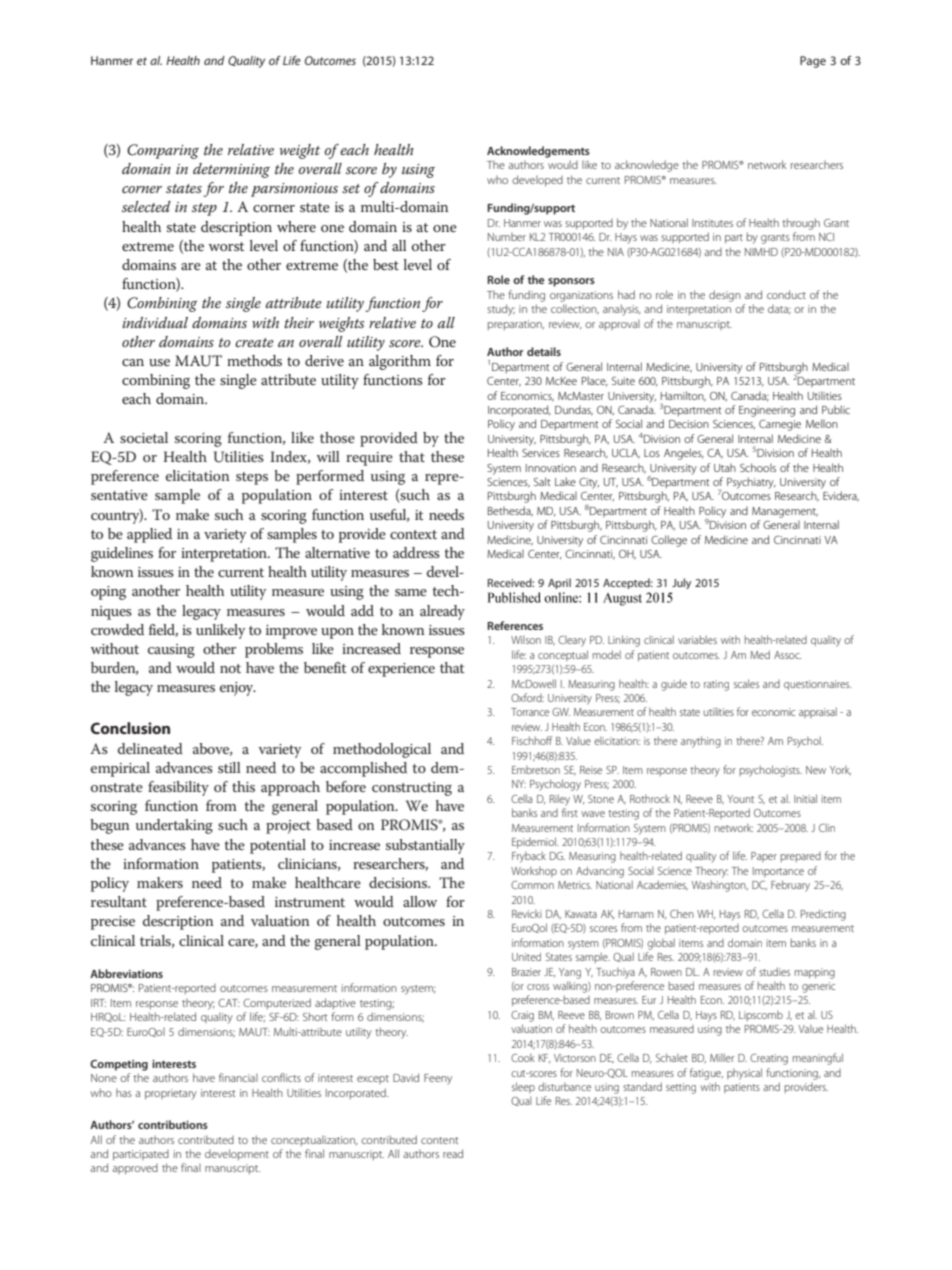 The image size is (952, 1270). What do you see at coordinates (697, 639) in the document?
I see `variables` at bounding box center [697, 639].
